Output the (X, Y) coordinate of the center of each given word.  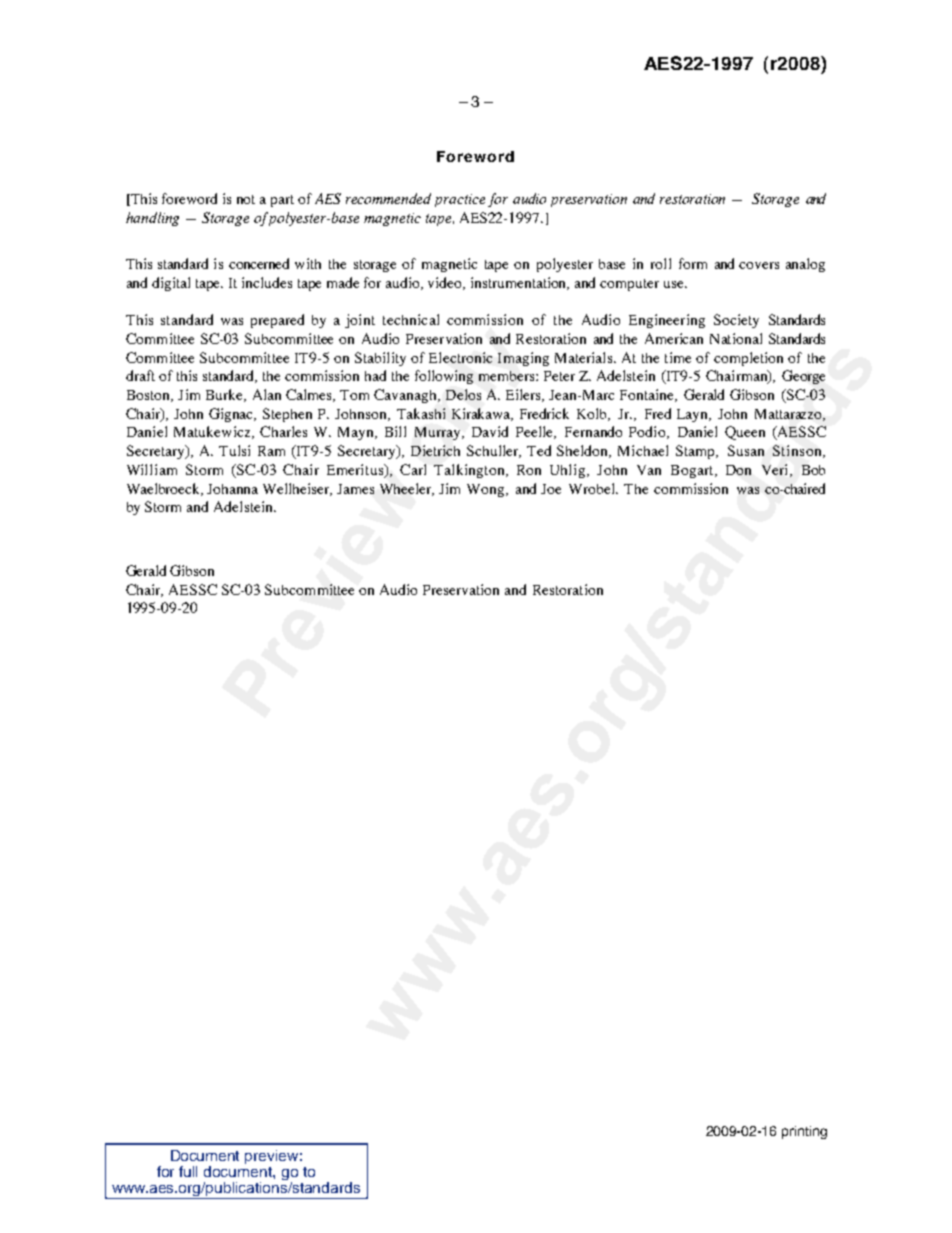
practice (460, 200)
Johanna (232, 489)
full (188, 1171)
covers (759, 265)
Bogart (693, 471)
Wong (487, 490)
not (246, 199)
